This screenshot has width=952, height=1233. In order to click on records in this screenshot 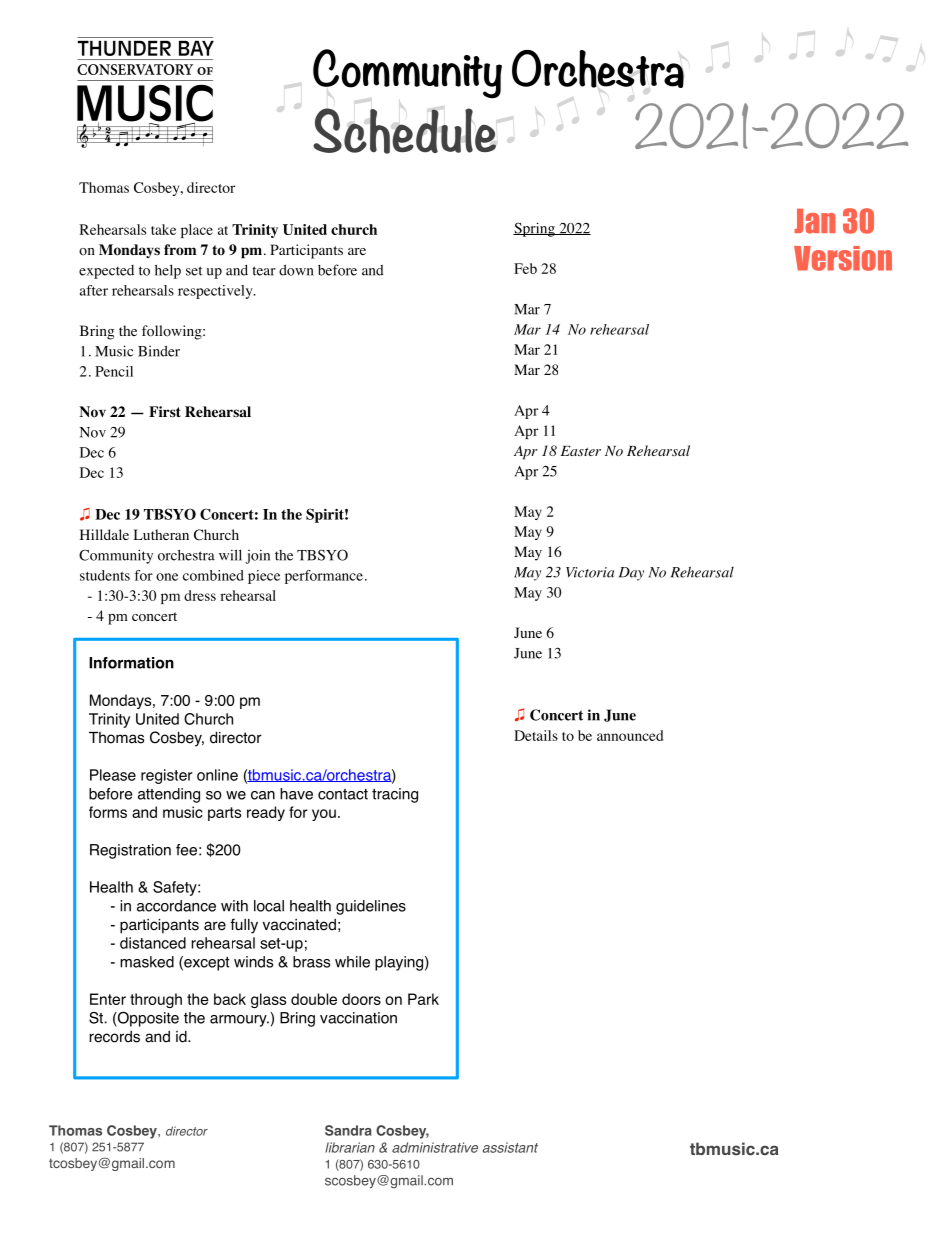, I will do `click(114, 1037)`.
